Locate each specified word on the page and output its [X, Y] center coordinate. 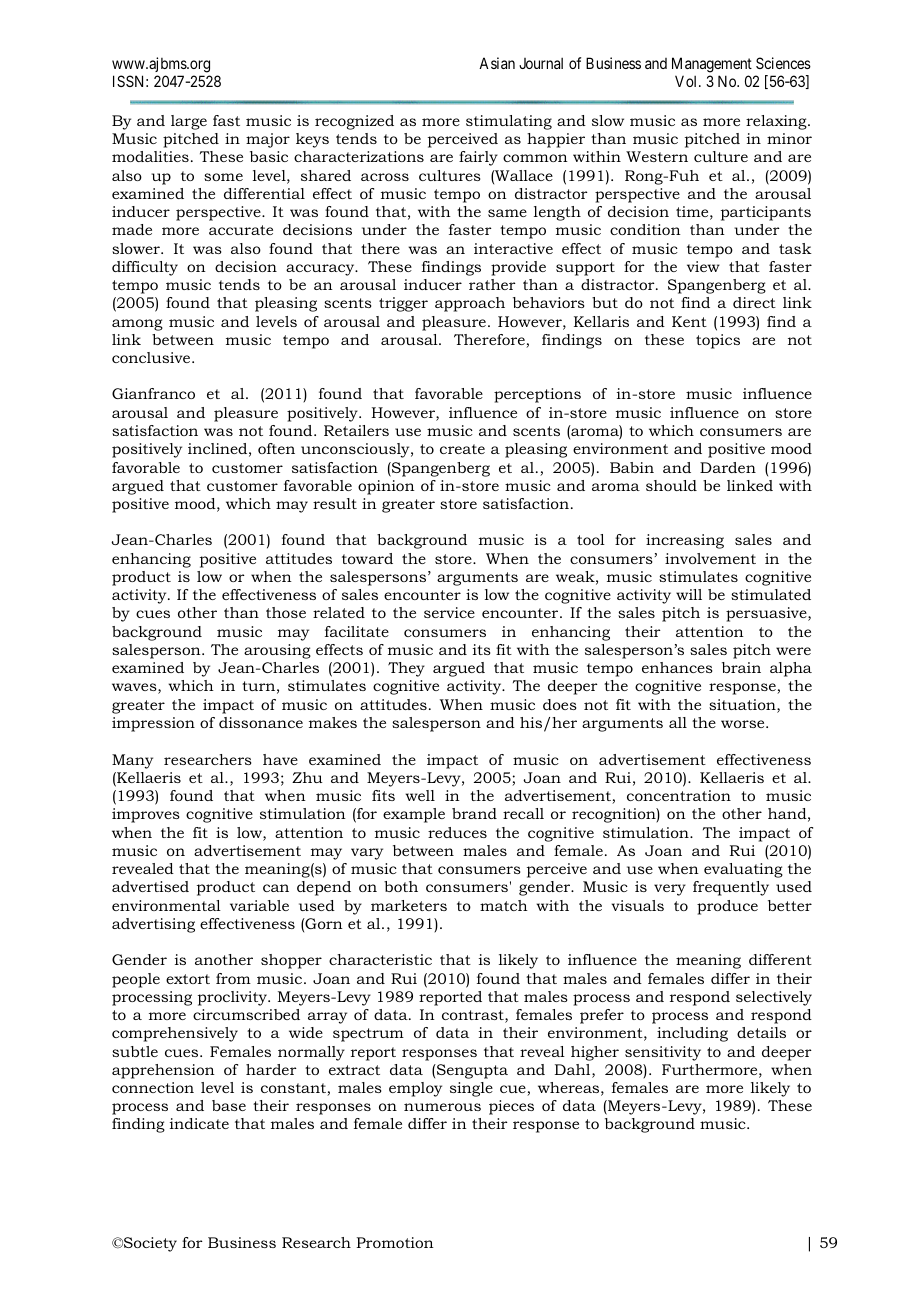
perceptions [537, 395]
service [449, 612]
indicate [199, 1123]
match [504, 905]
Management [712, 66]
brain [741, 667]
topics [718, 341]
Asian [497, 63]
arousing [277, 651]
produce [727, 907]
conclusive [152, 357]
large [189, 122]
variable [259, 905]
